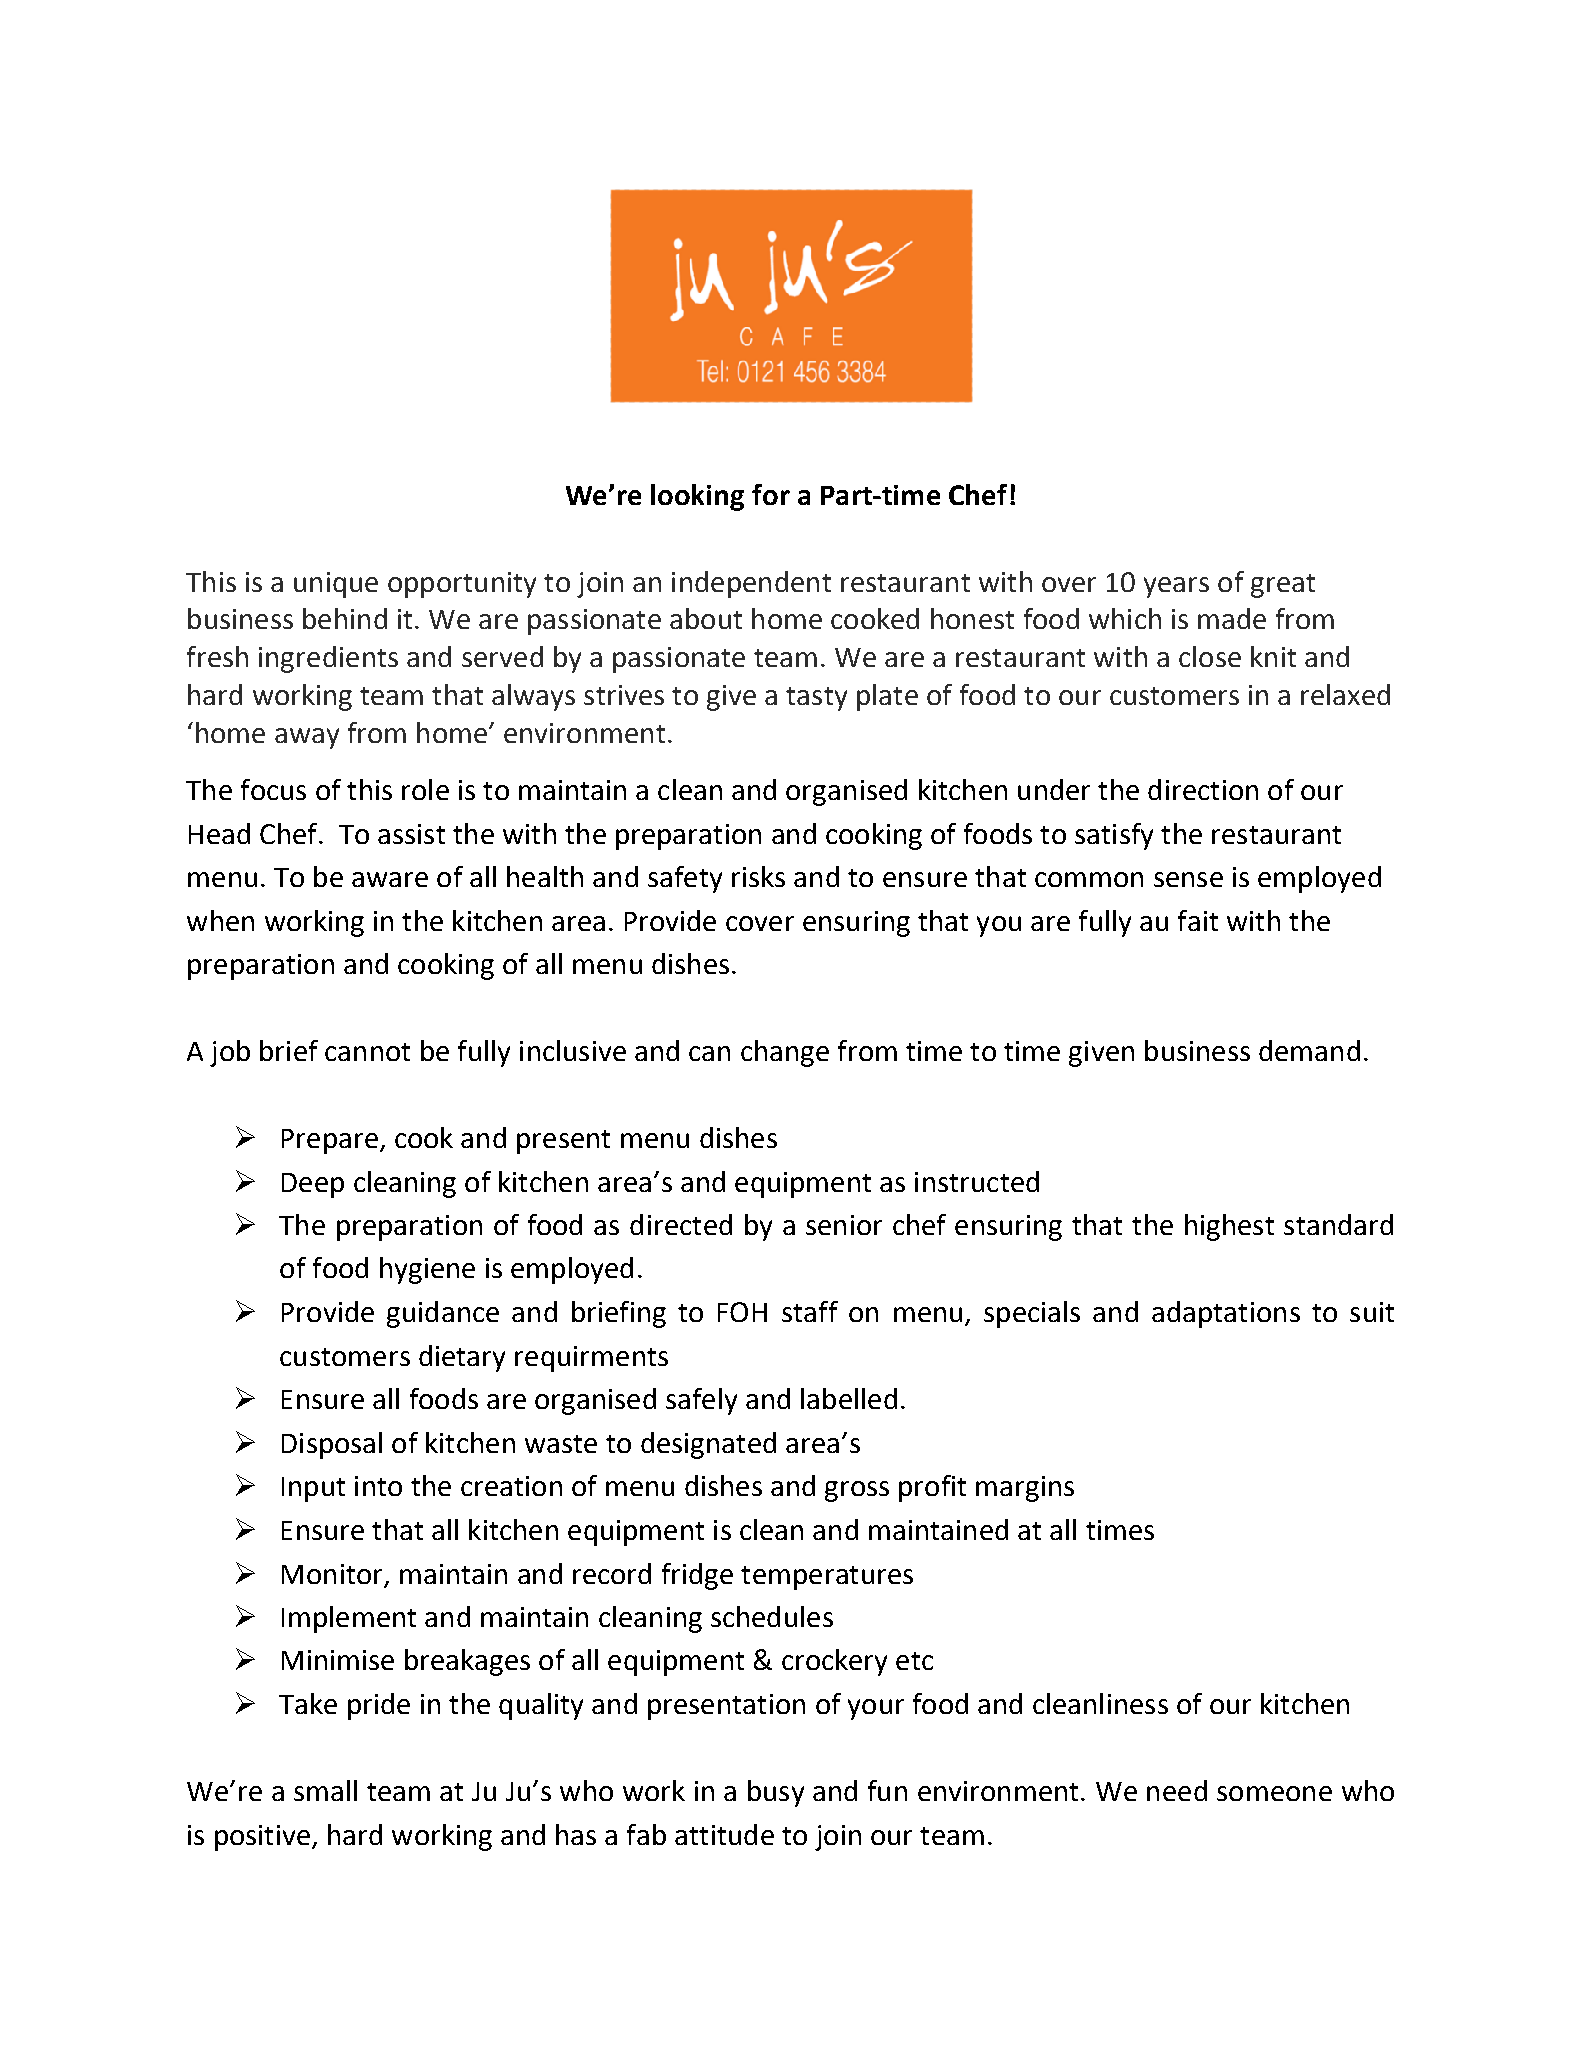  I want to click on Monitor, so click(332, 1574).
